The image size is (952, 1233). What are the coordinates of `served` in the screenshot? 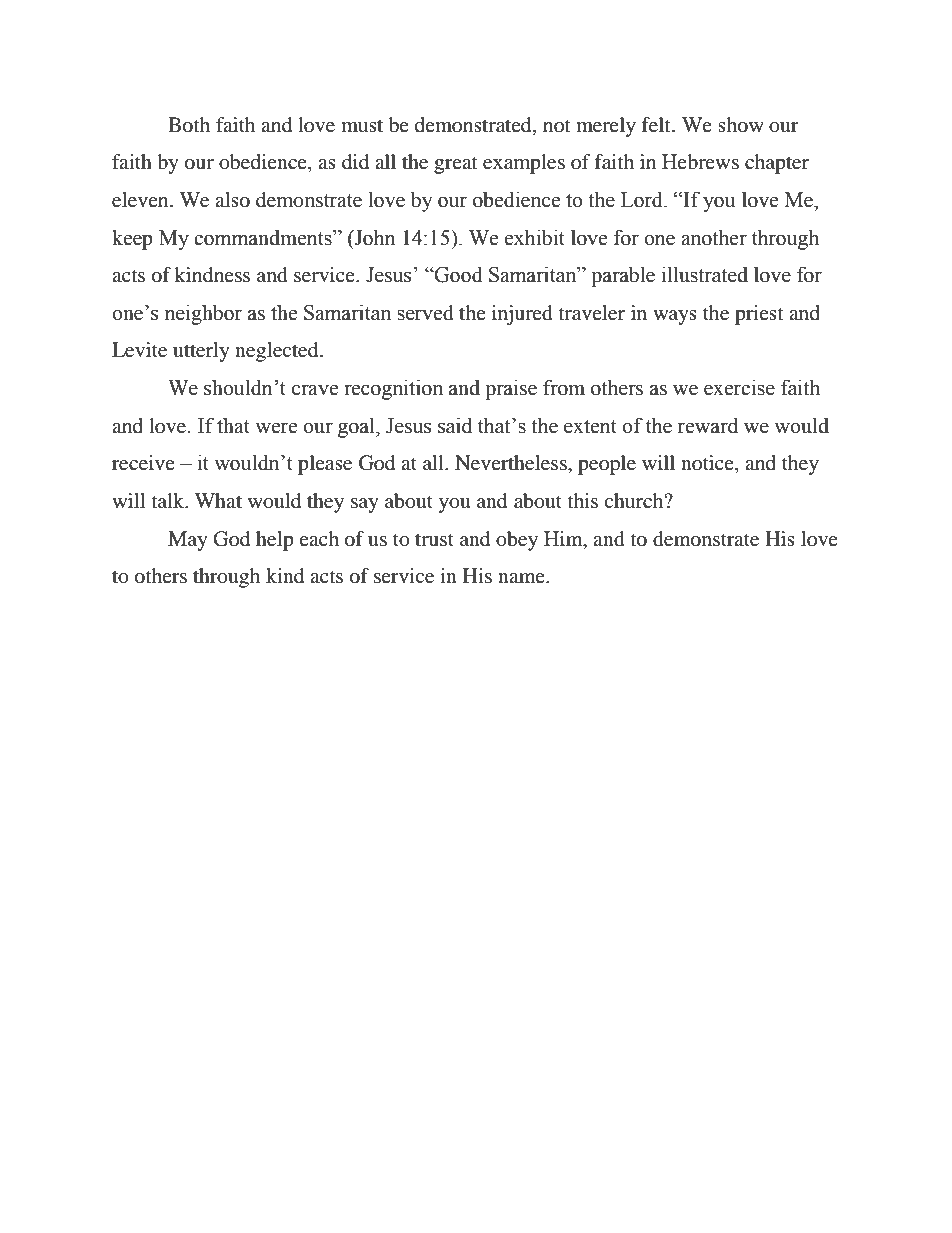 It's located at (425, 313).
